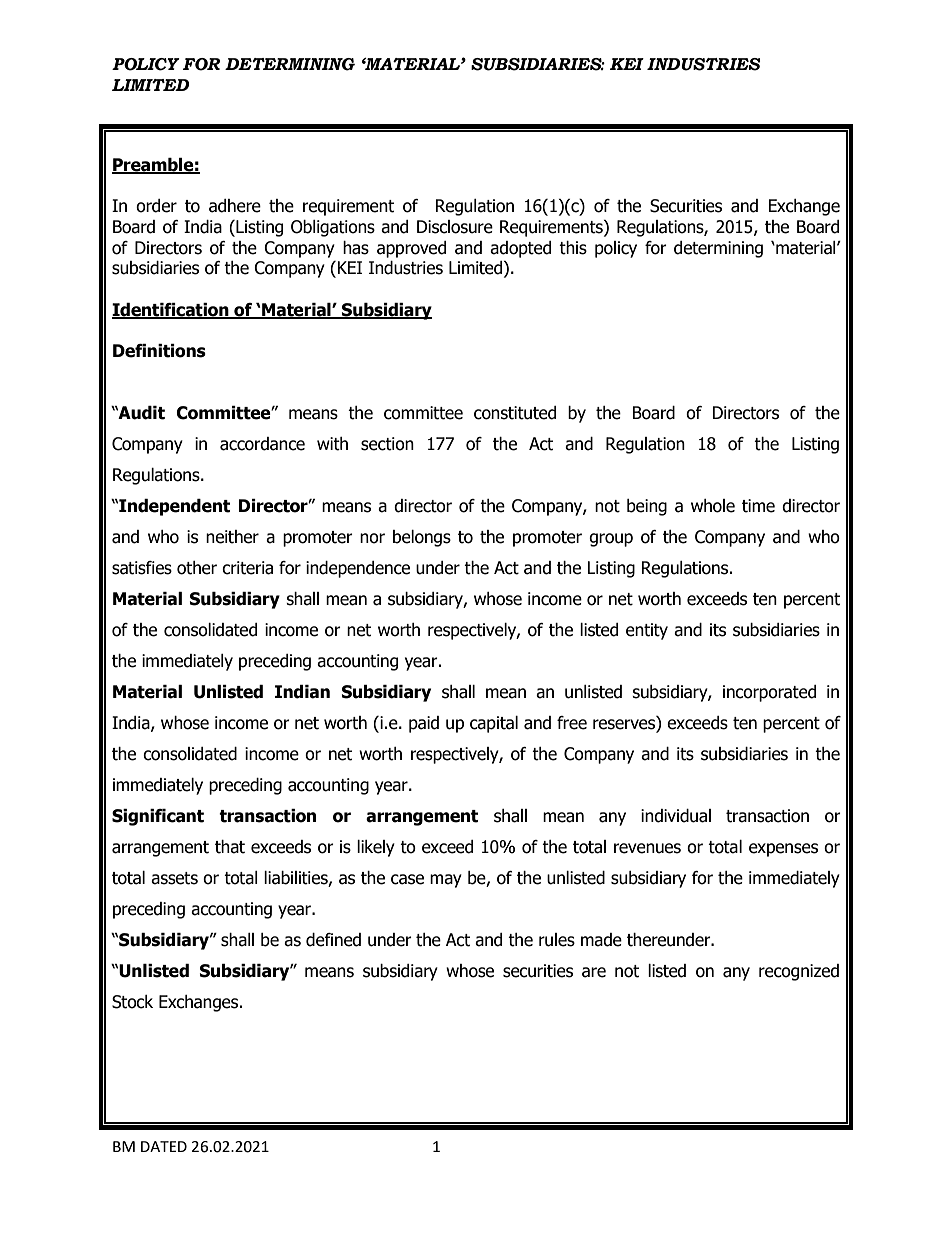 The width and height of the page is (952, 1233). What do you see at coordinates (557, 940) in the page?
I see `rules` at bounding box center [557, 940].
